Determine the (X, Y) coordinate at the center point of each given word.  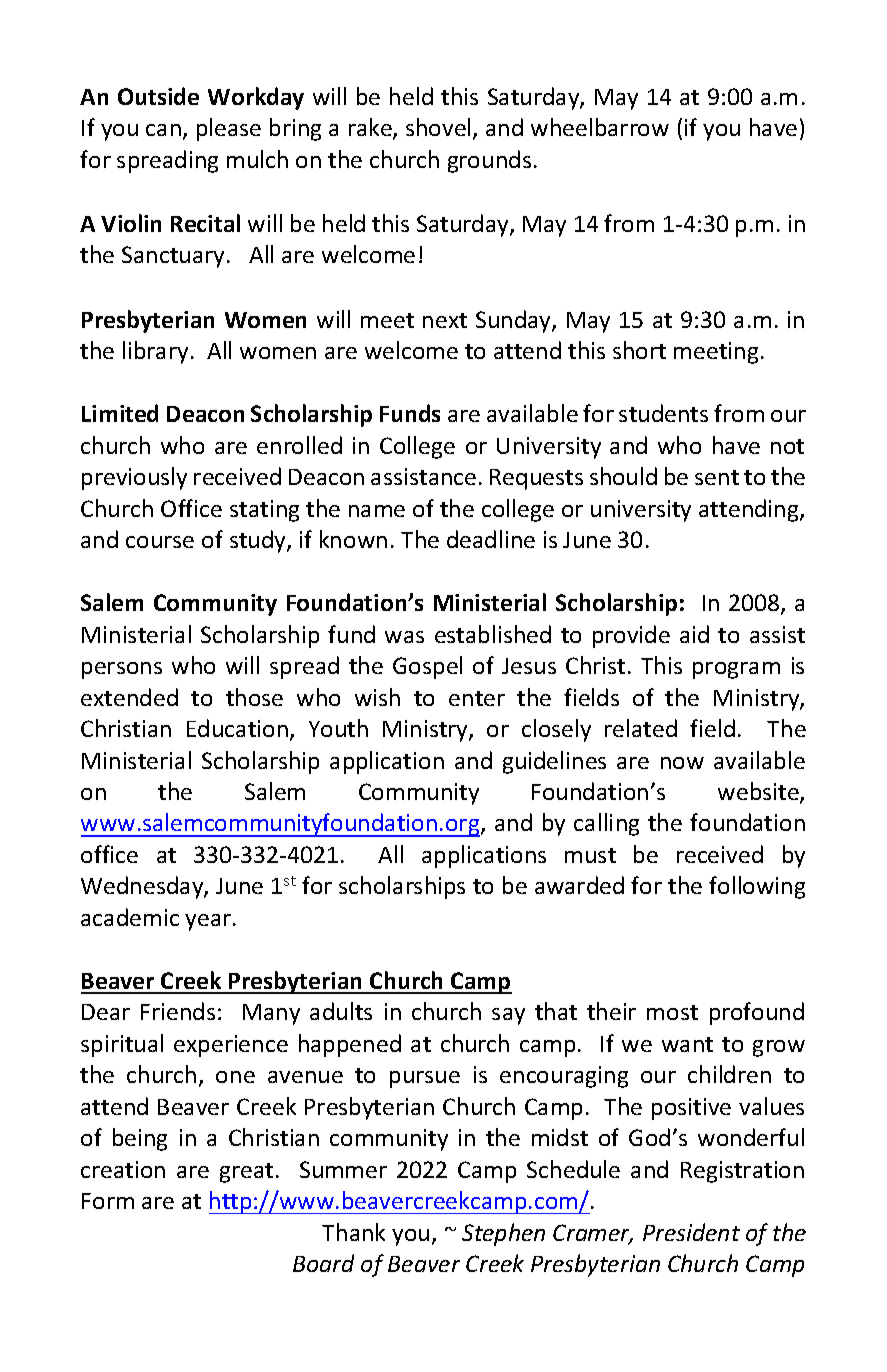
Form (108, 1201)
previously (134, 478)
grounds (489, 161)
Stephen (503, 1234)
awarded (579, 885)
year (209, 922)
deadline (491, 539)
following (757, 887)
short (639, 350)
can (163, 130)
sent (717, 477)
